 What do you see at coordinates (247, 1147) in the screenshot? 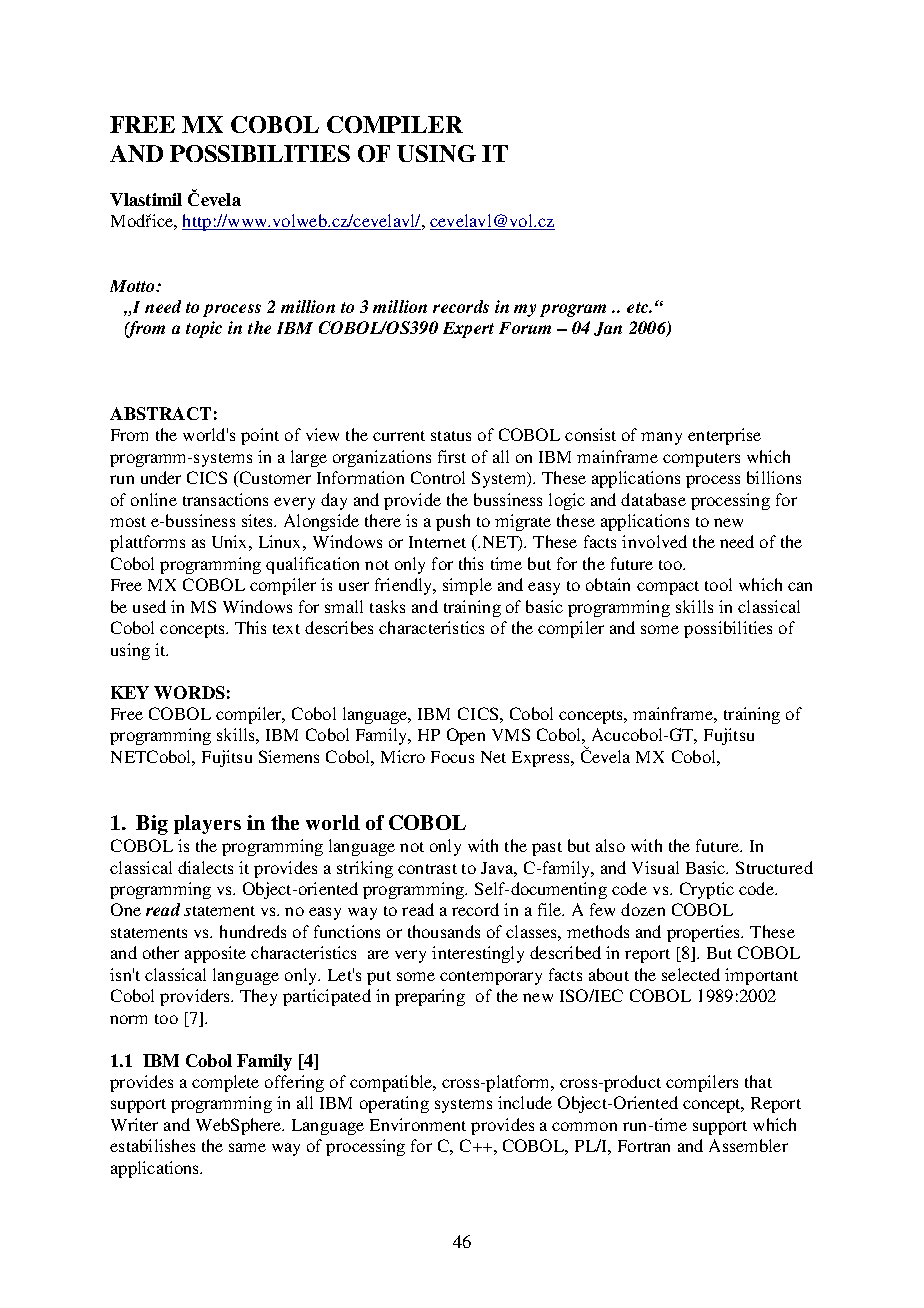
I see `same` at bounding box center [247, 1147].
